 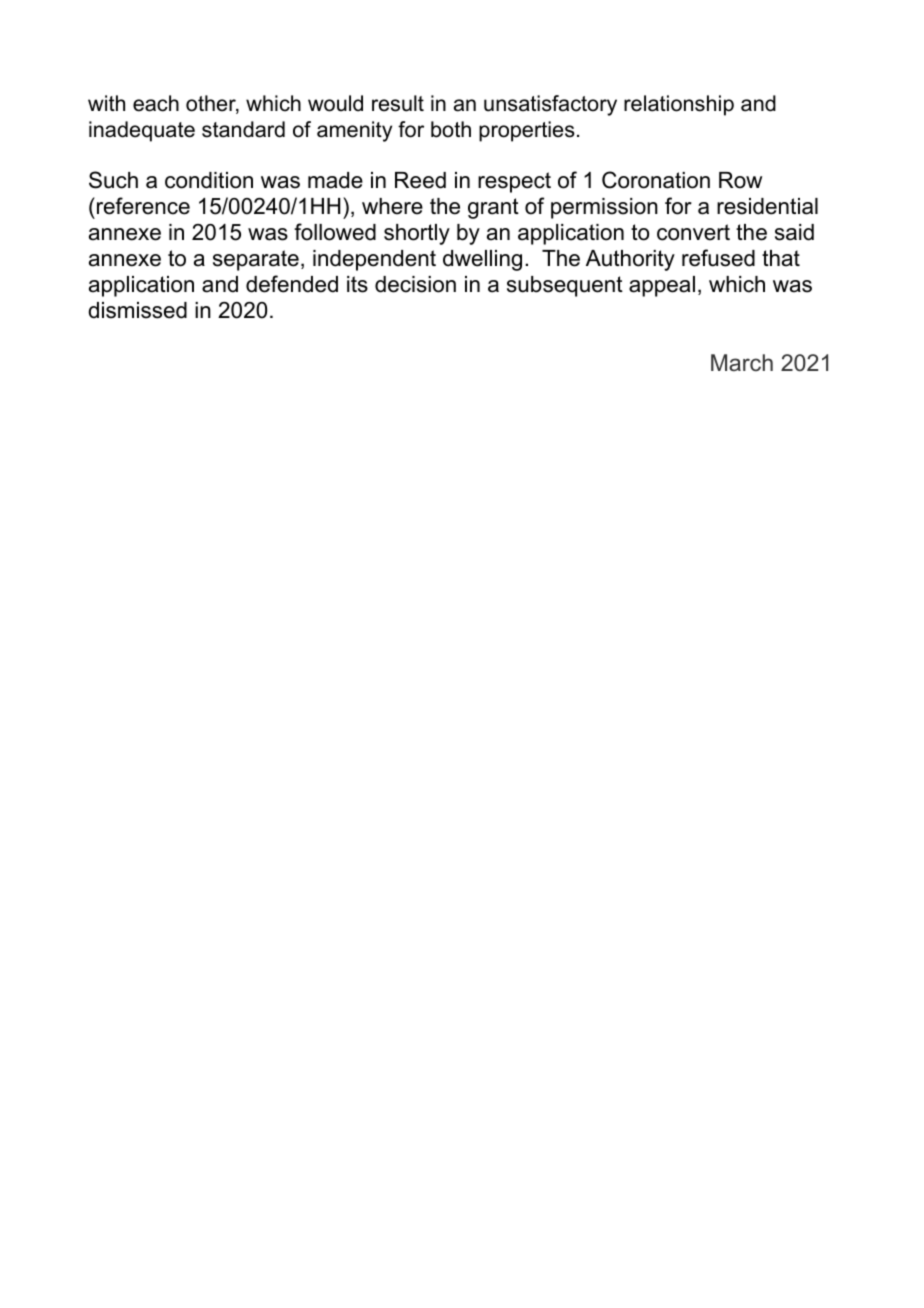 I want to click on decision, so click(x=415, y=284).
